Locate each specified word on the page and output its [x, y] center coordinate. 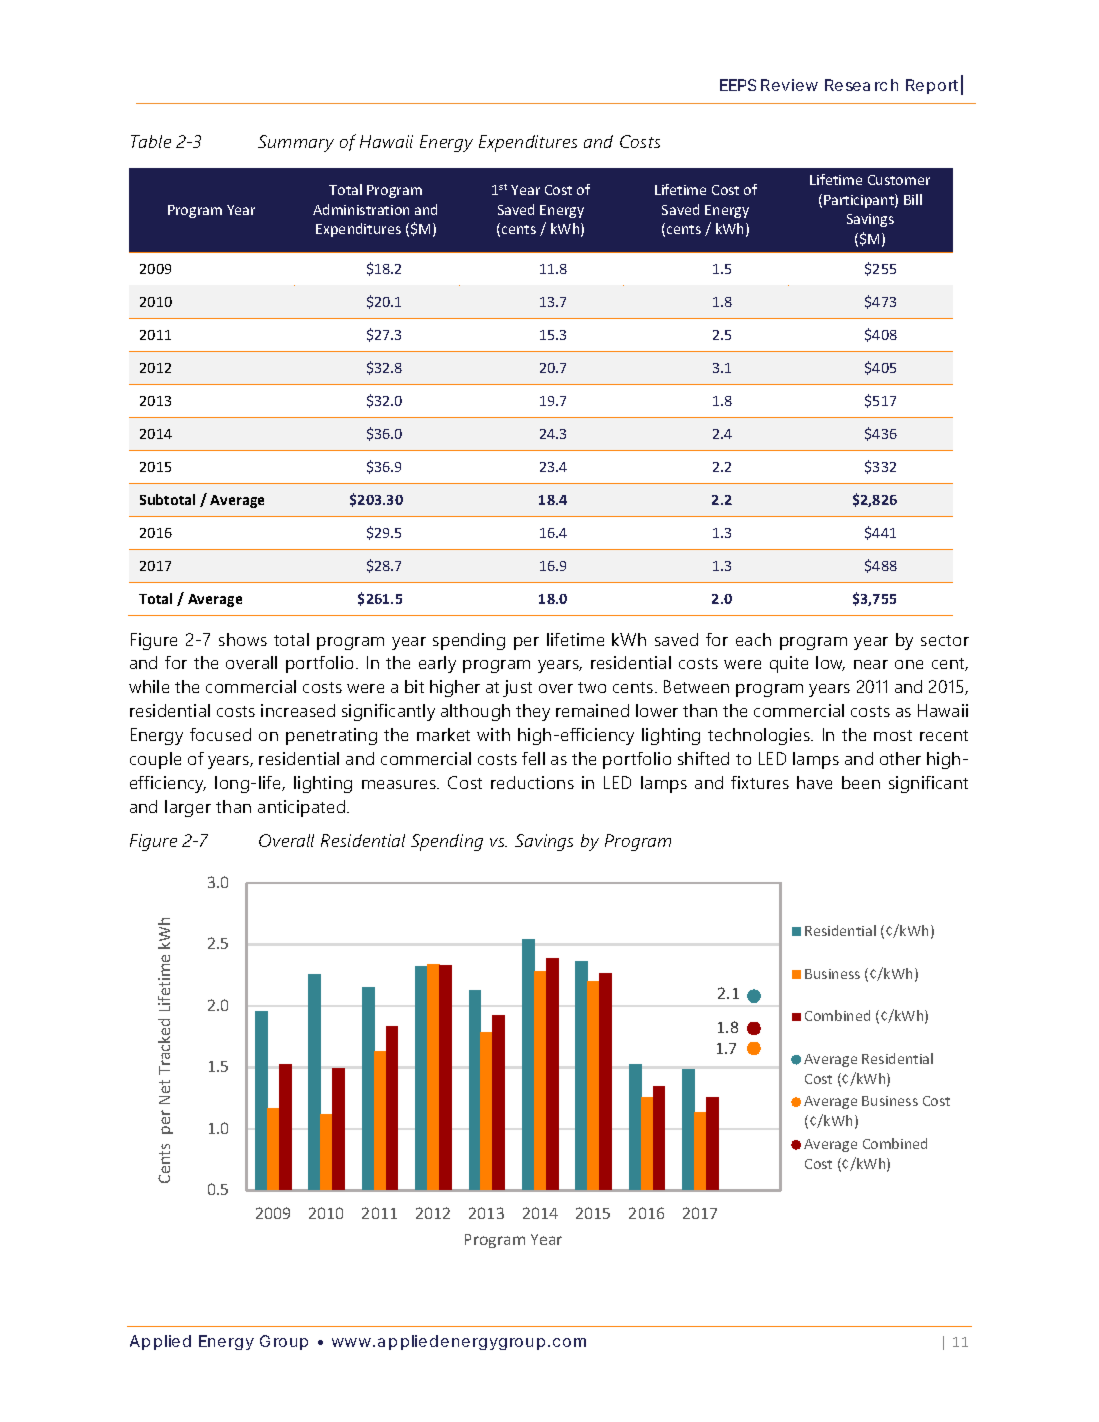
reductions [532, 782]
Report [934, 86]
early [437, 664]
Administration [361, 209]
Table [151, 141]
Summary [296, 143]
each [753, 639]
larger [188, 808]
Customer [899, 180]
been [861, 782]
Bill [913, 199]
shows [243, 639]
